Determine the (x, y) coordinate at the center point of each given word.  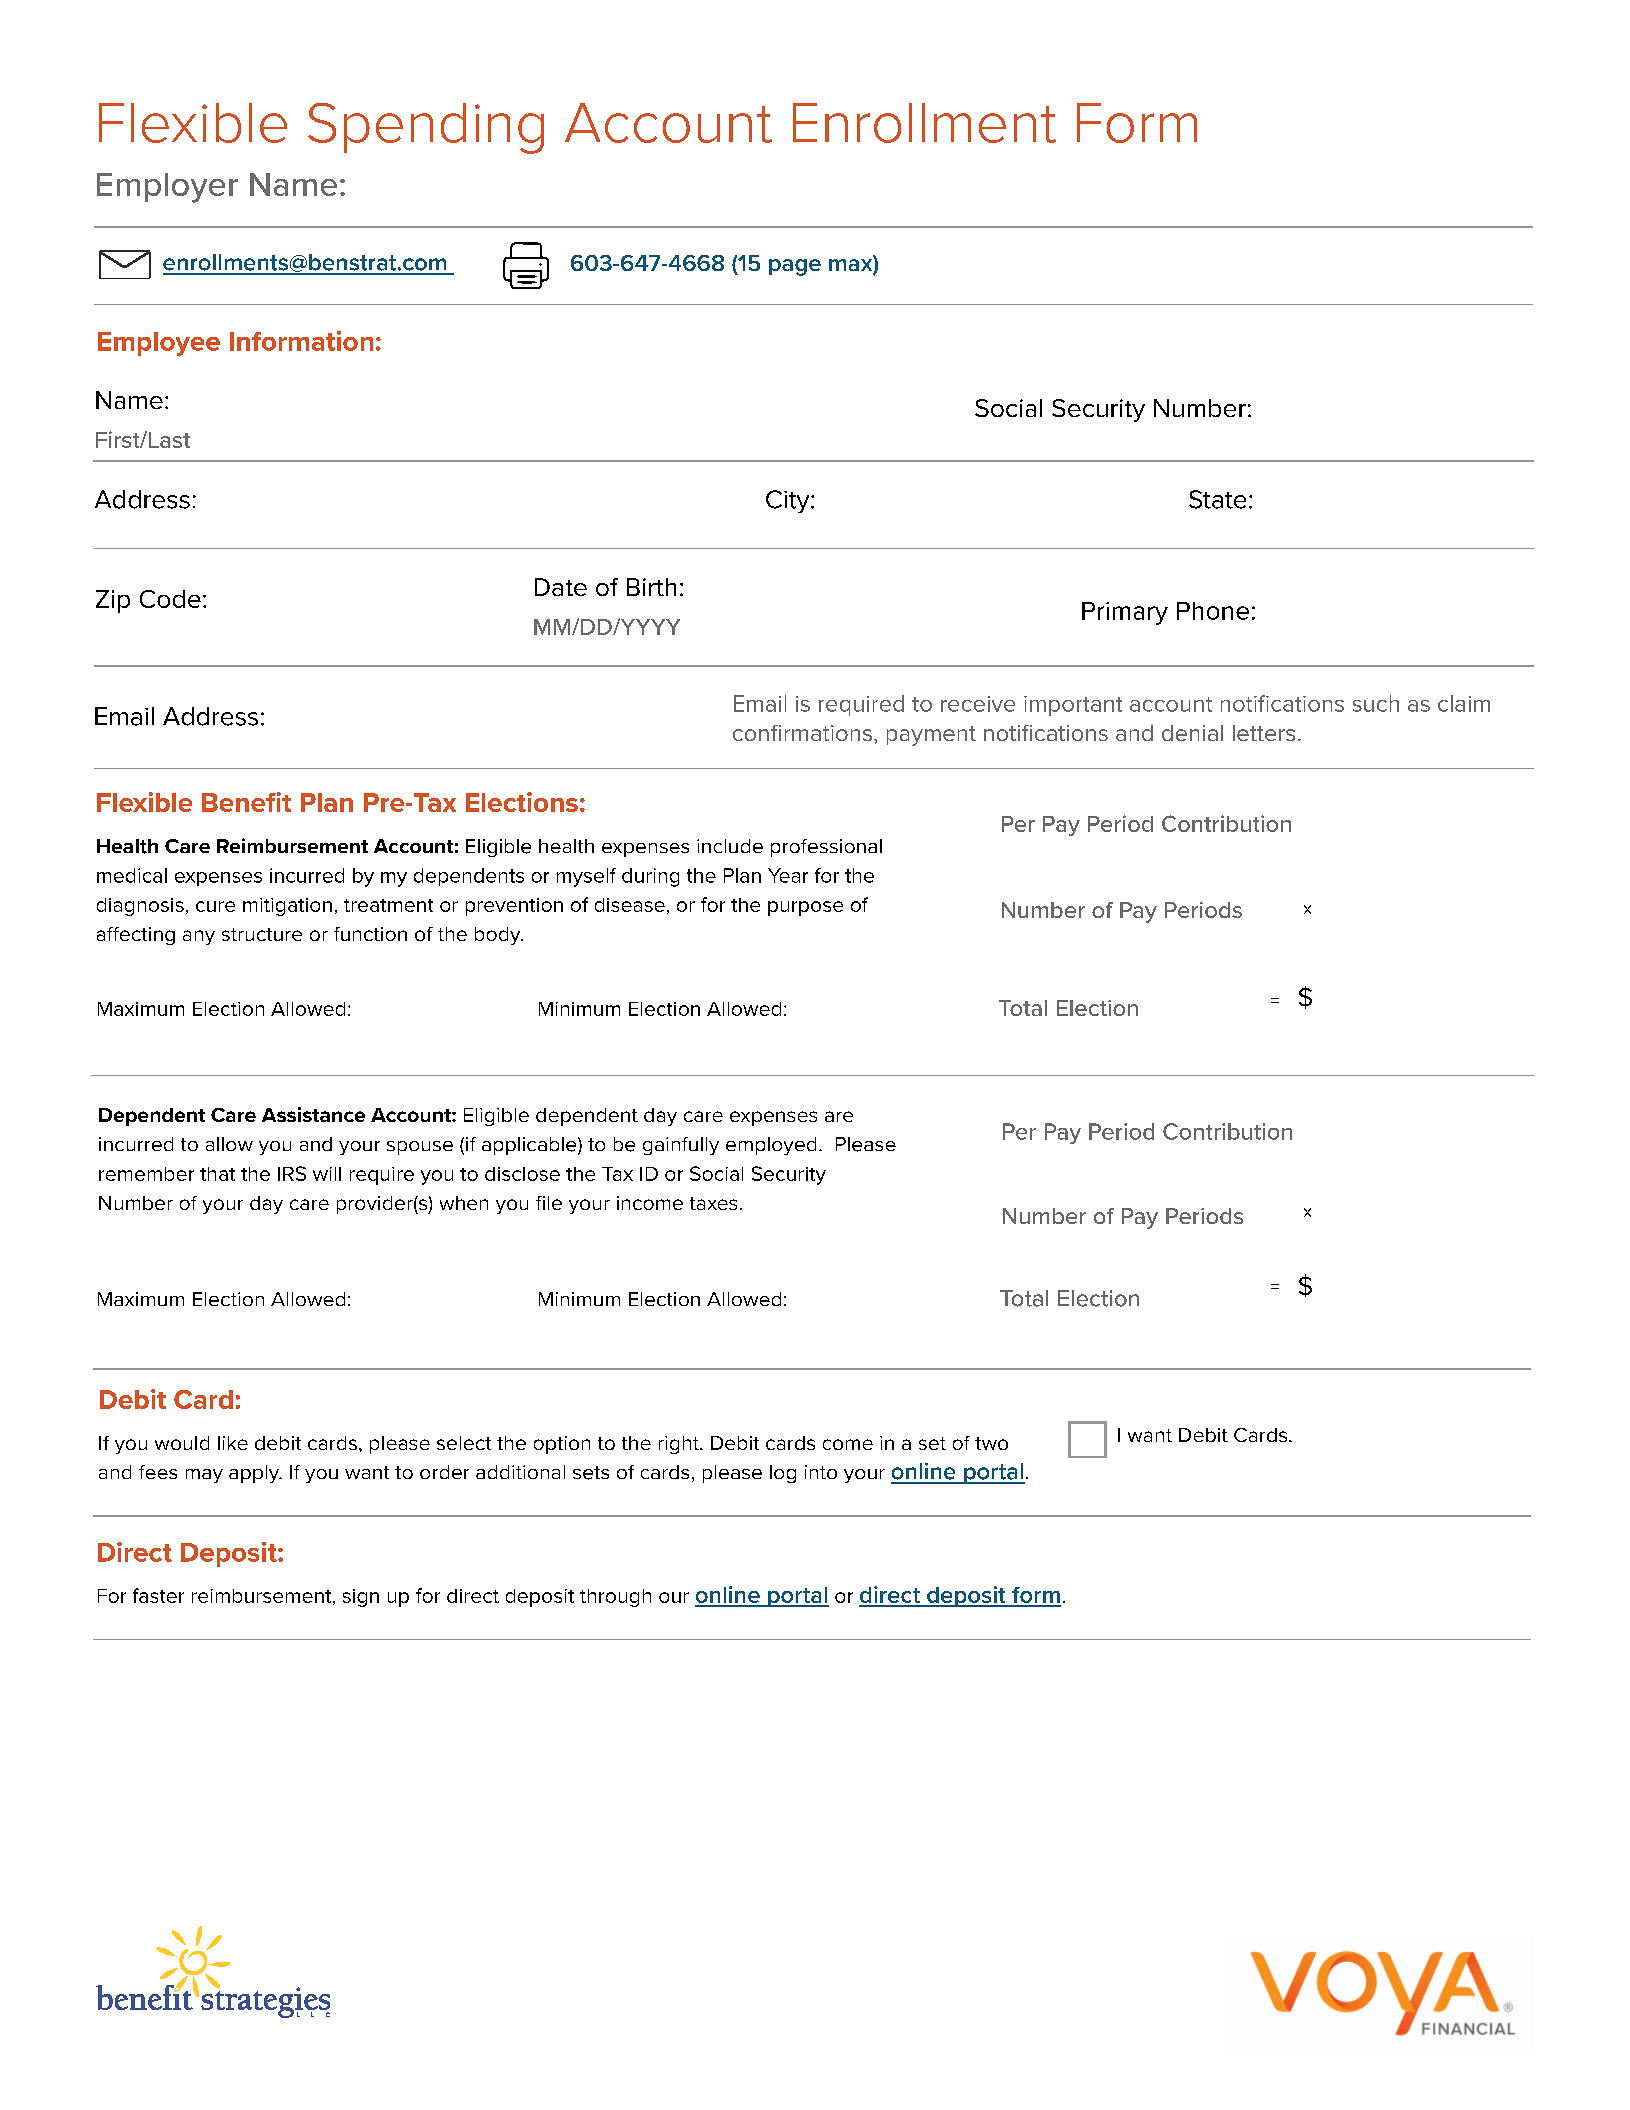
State (1217, 499)
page (795, 267)
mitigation (287, 907)
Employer (167, 188)
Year (788, 875)
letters (1264, 733)
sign (361, 1598)
